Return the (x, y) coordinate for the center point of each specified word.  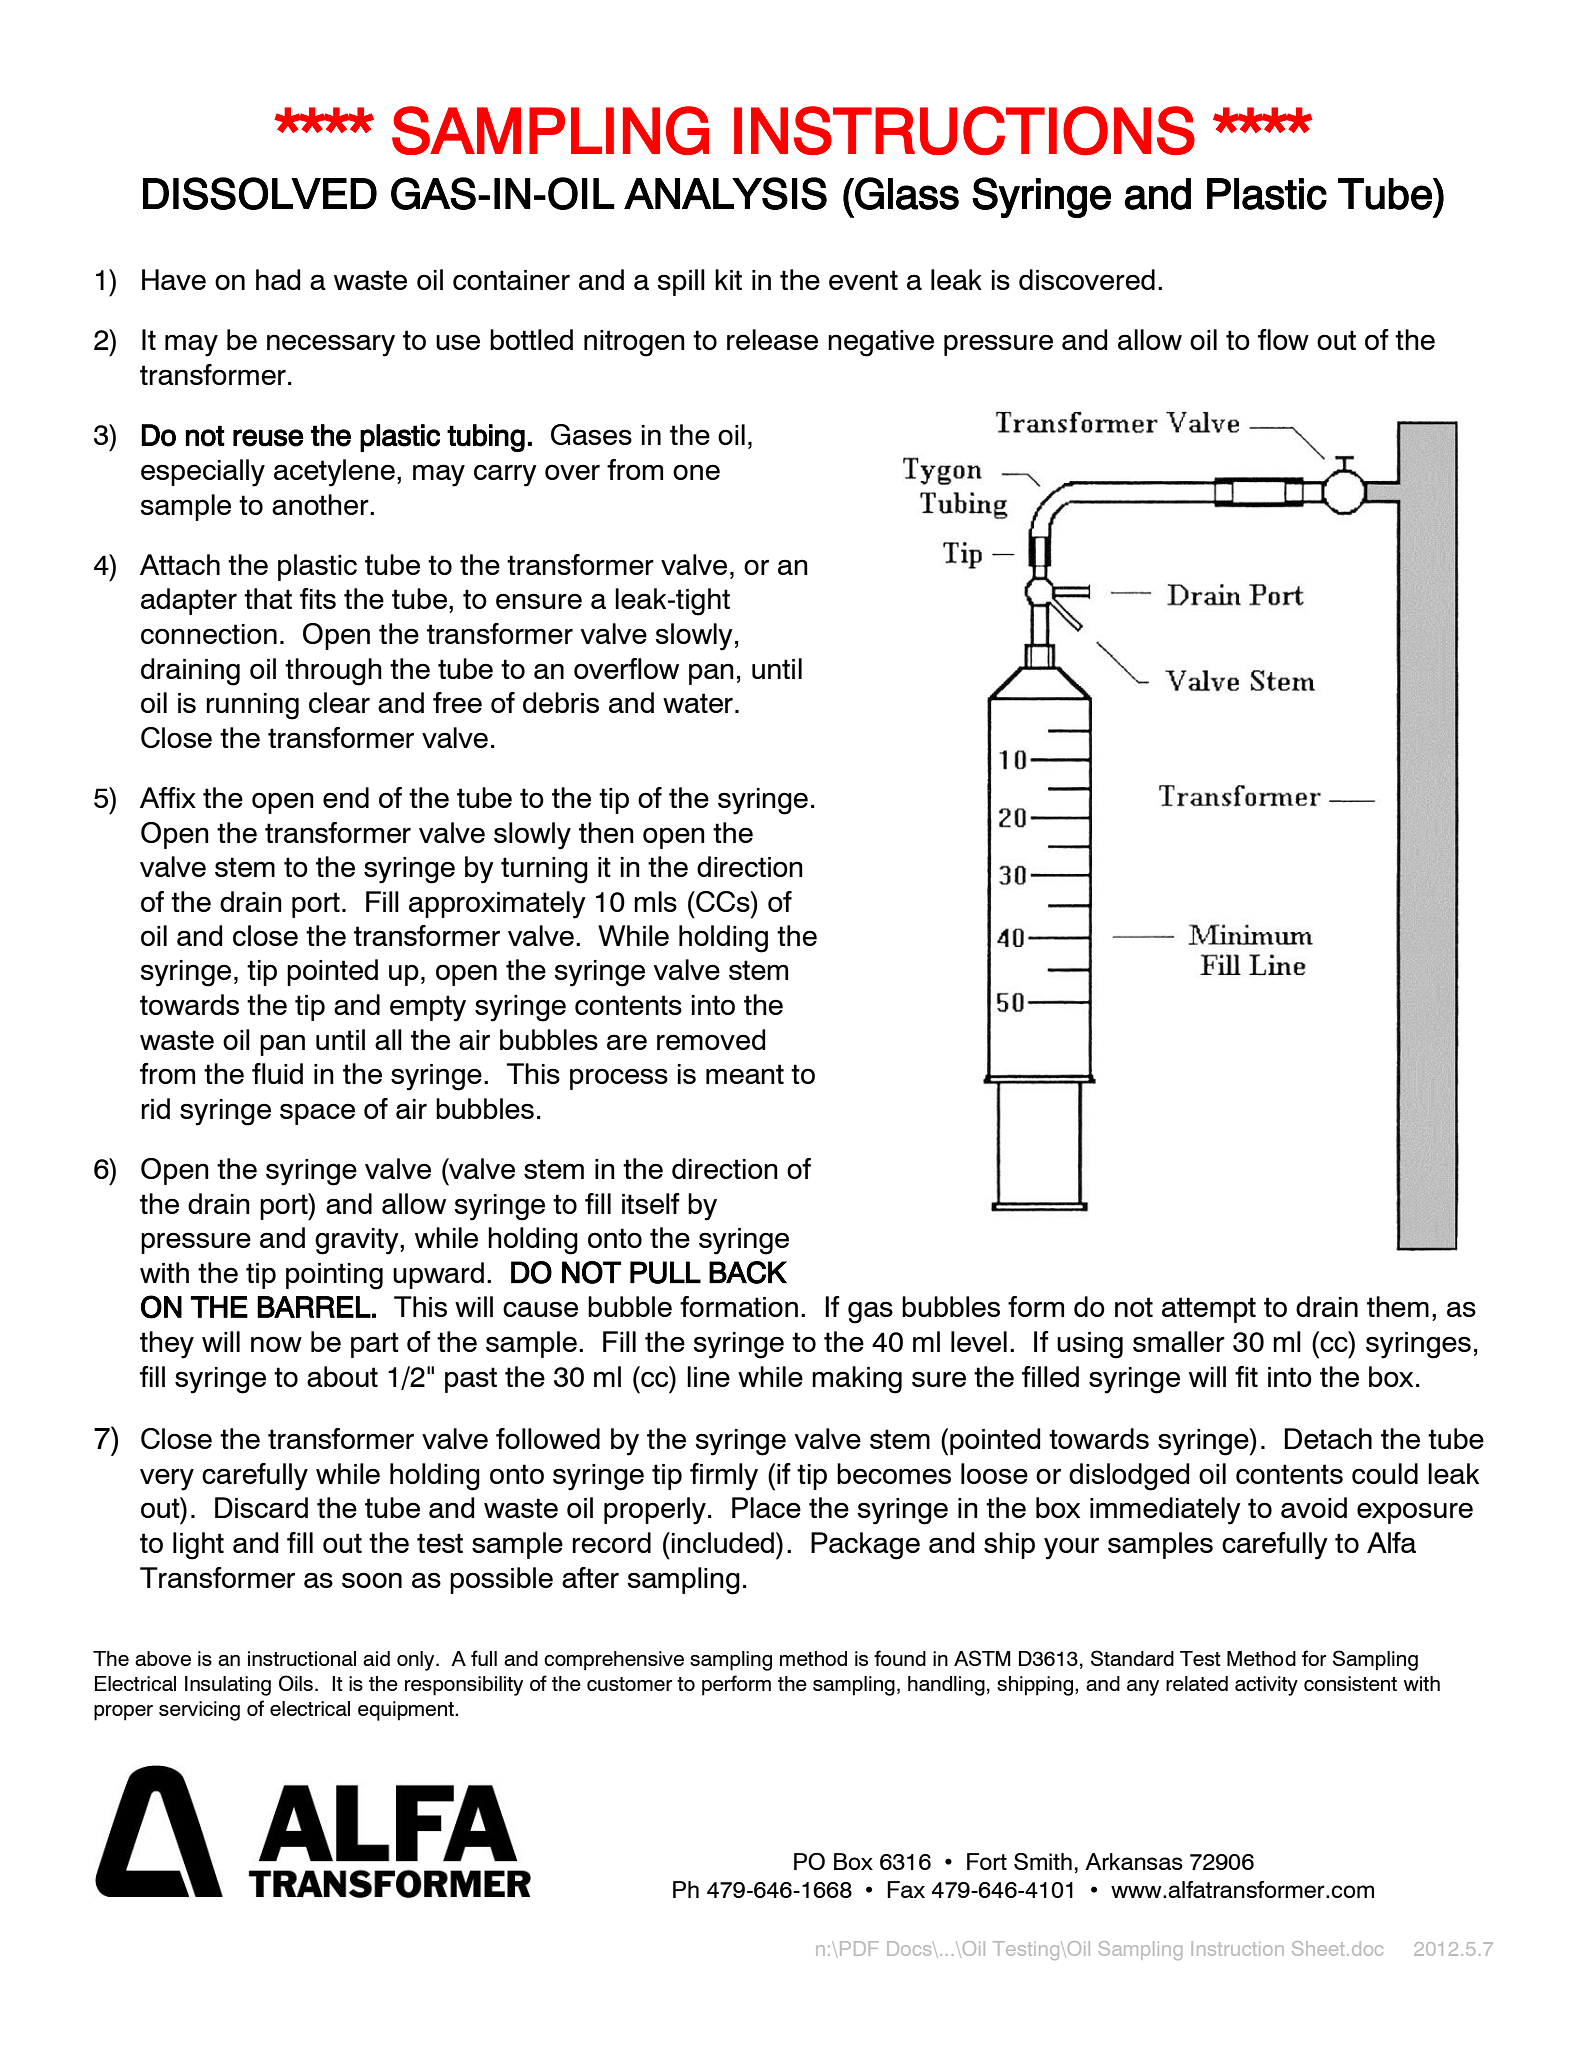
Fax (906, 1889)
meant (745, 1074)
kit (728, 279)
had (278, 279)
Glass (906, 193)
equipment (407, 1711)
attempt (1209, 1310)
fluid (277, 1073)
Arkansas (1134, 1861)
